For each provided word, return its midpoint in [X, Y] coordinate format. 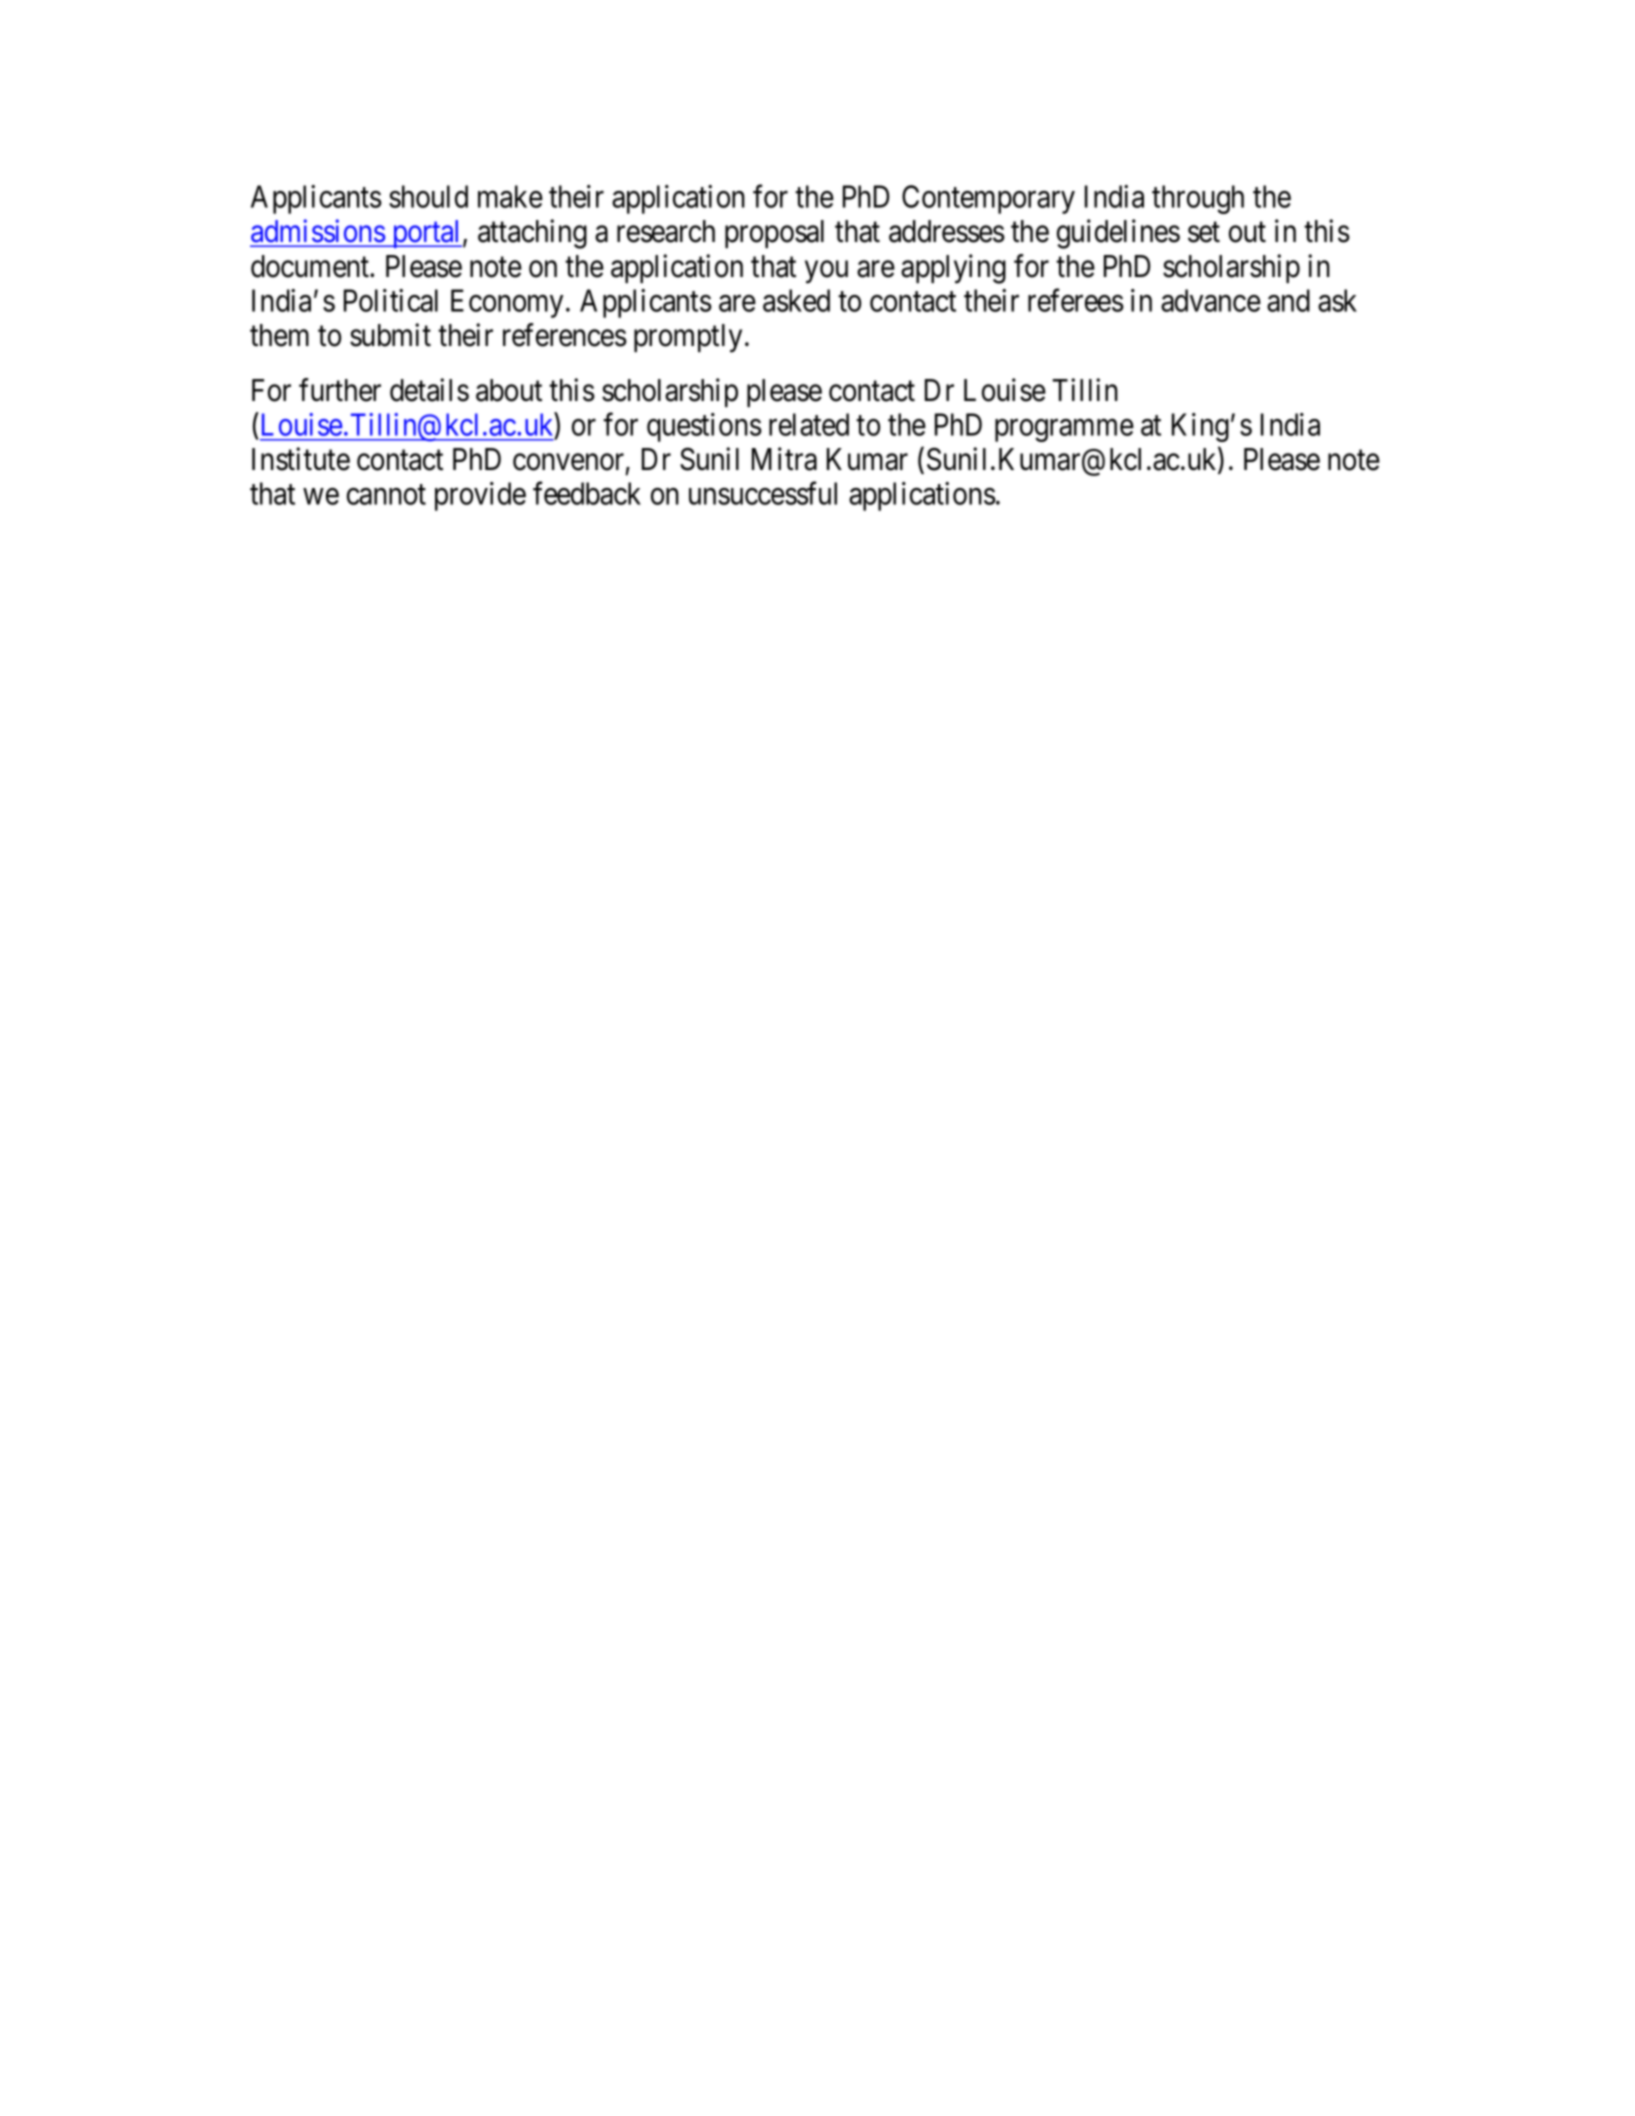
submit [390, 335]
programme [1064, 430]
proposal [774, 234]
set [1204, 232]
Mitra [784, 459]
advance [1211, 300]
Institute [301, 459]
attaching [532, 234]
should [428, 196]
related [809, 424]
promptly [688, 338]
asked [796, 300]
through [1198, 199]
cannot [386, 495]
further [340, 390]
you [826, 272]
